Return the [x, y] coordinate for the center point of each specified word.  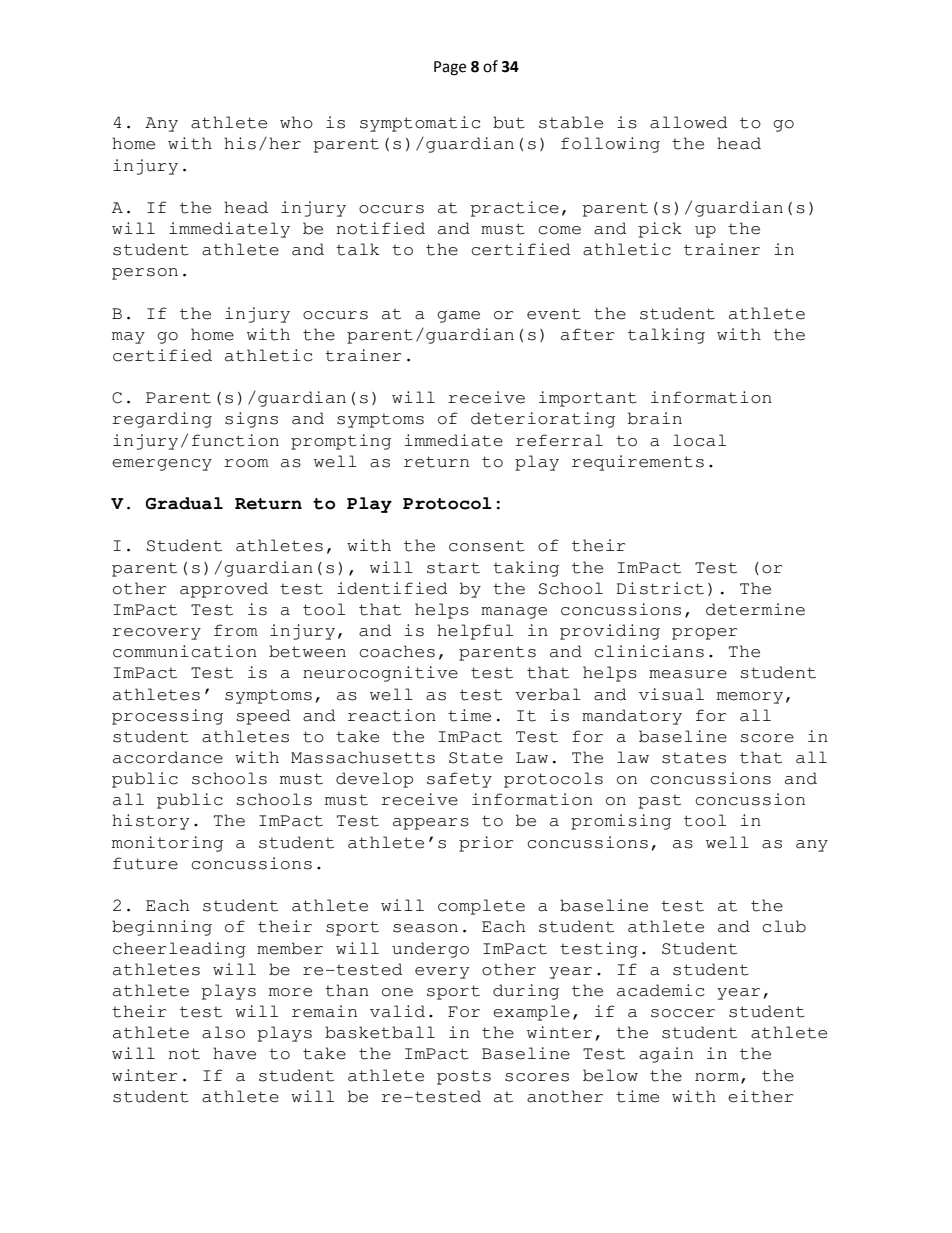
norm [718, 1078]
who [296, 122]
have [234, 1053]
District [660, 588]
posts [464, 1077]
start [453, 568]
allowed [688, 122]
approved [224, 590]
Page [450, 68]
